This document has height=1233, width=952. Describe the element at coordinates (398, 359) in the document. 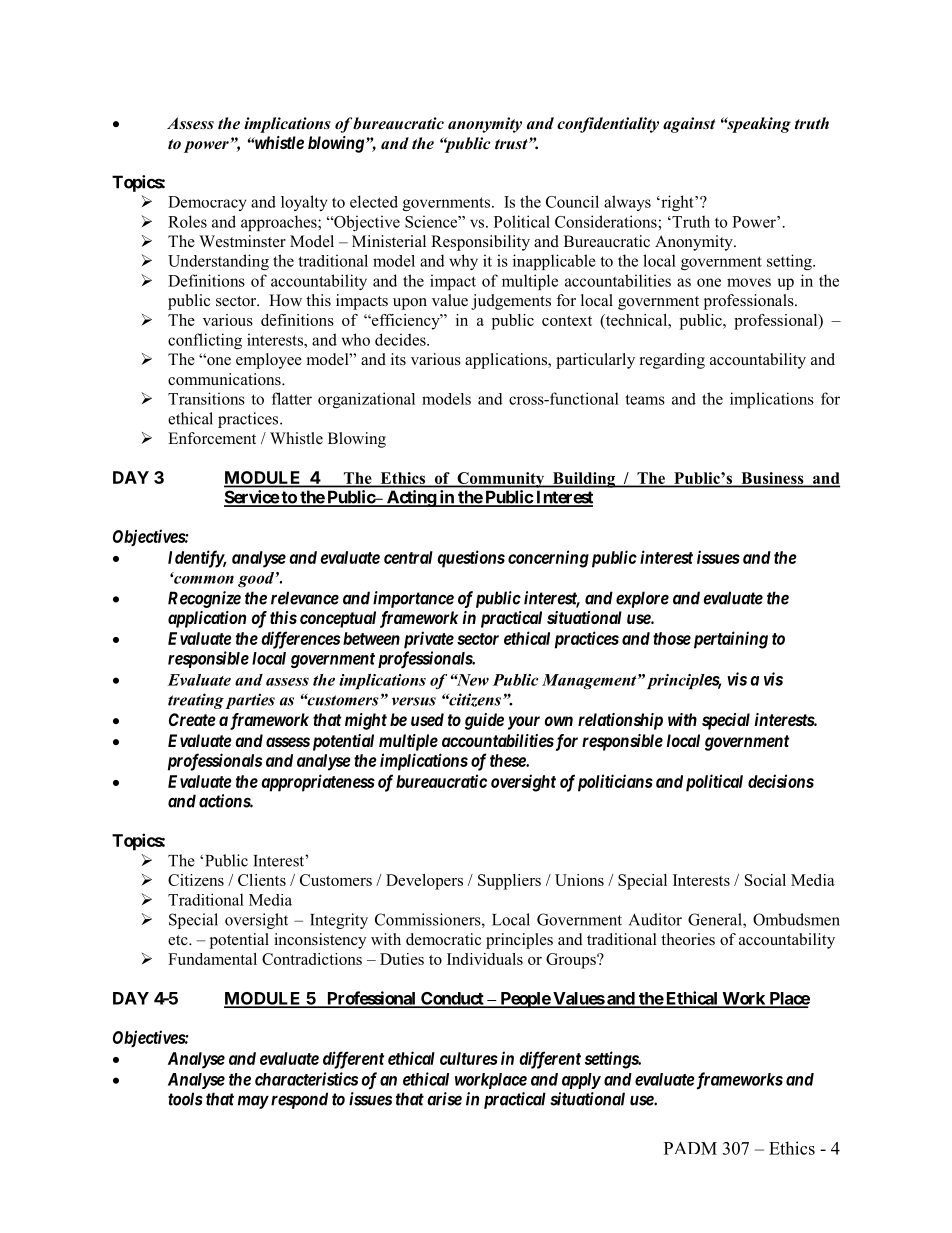

I see `its` at that location.
